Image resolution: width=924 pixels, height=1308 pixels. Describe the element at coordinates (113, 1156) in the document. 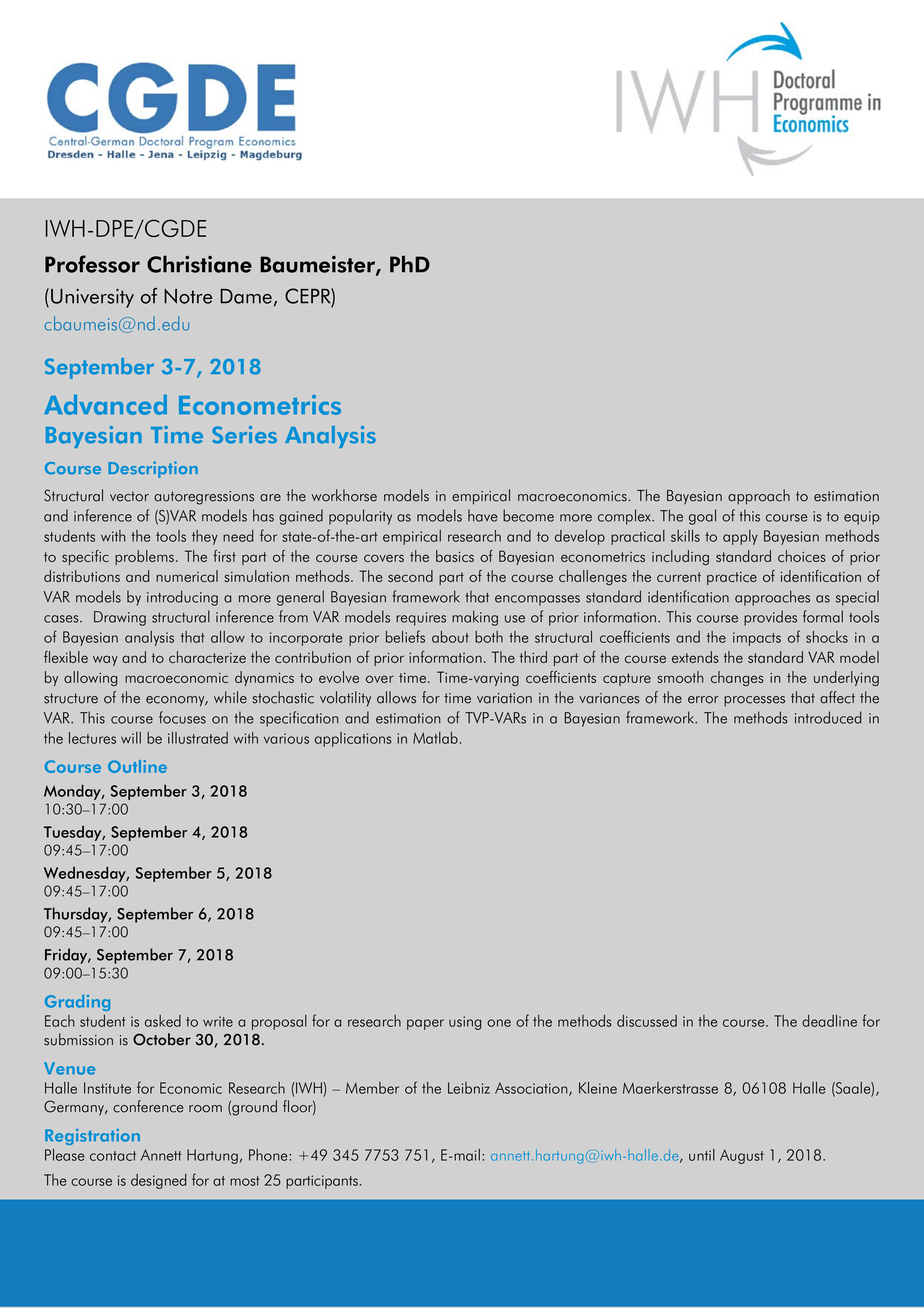

I see `contact` at that location.
